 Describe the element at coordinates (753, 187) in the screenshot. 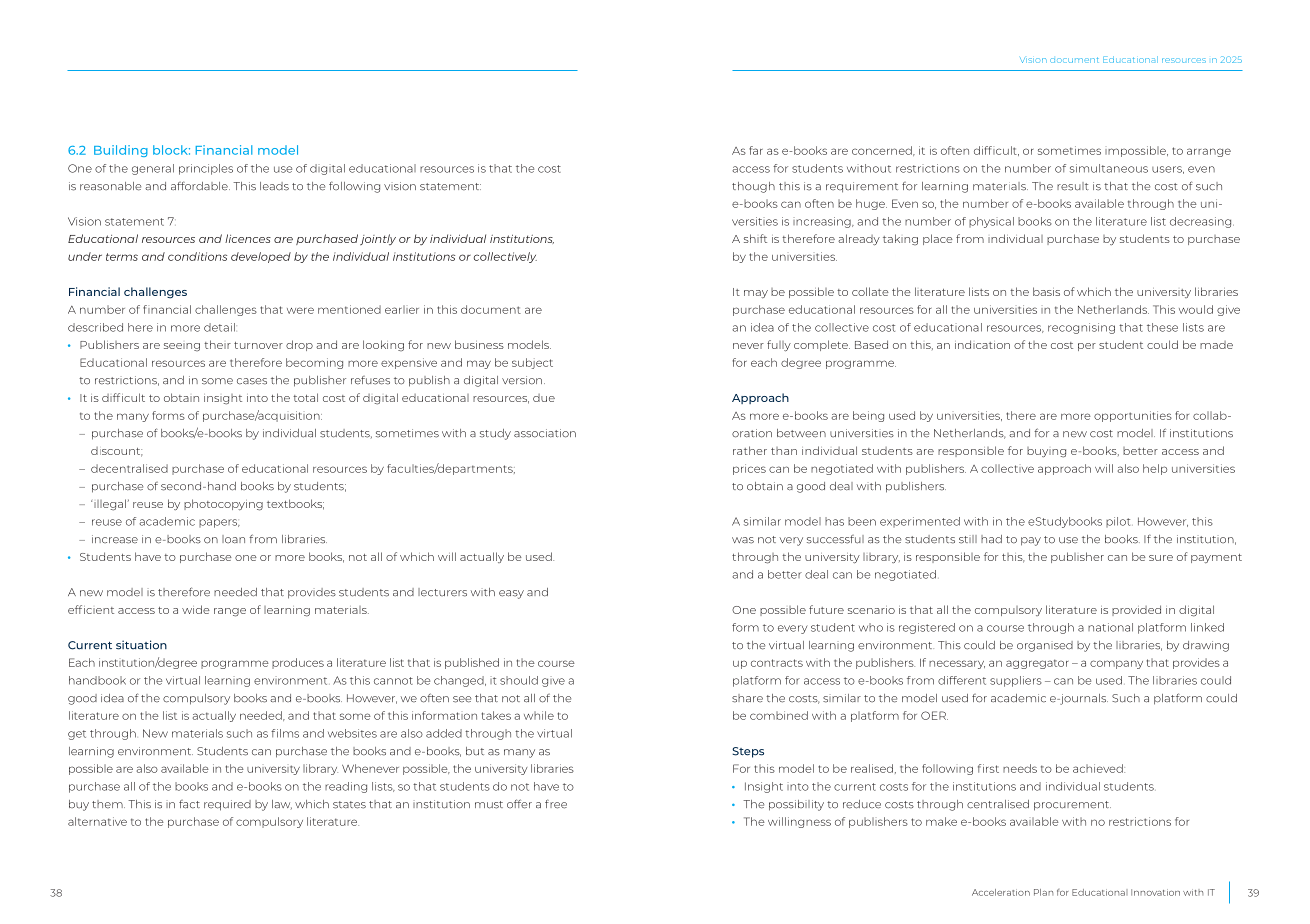

I see `though` at that location.
